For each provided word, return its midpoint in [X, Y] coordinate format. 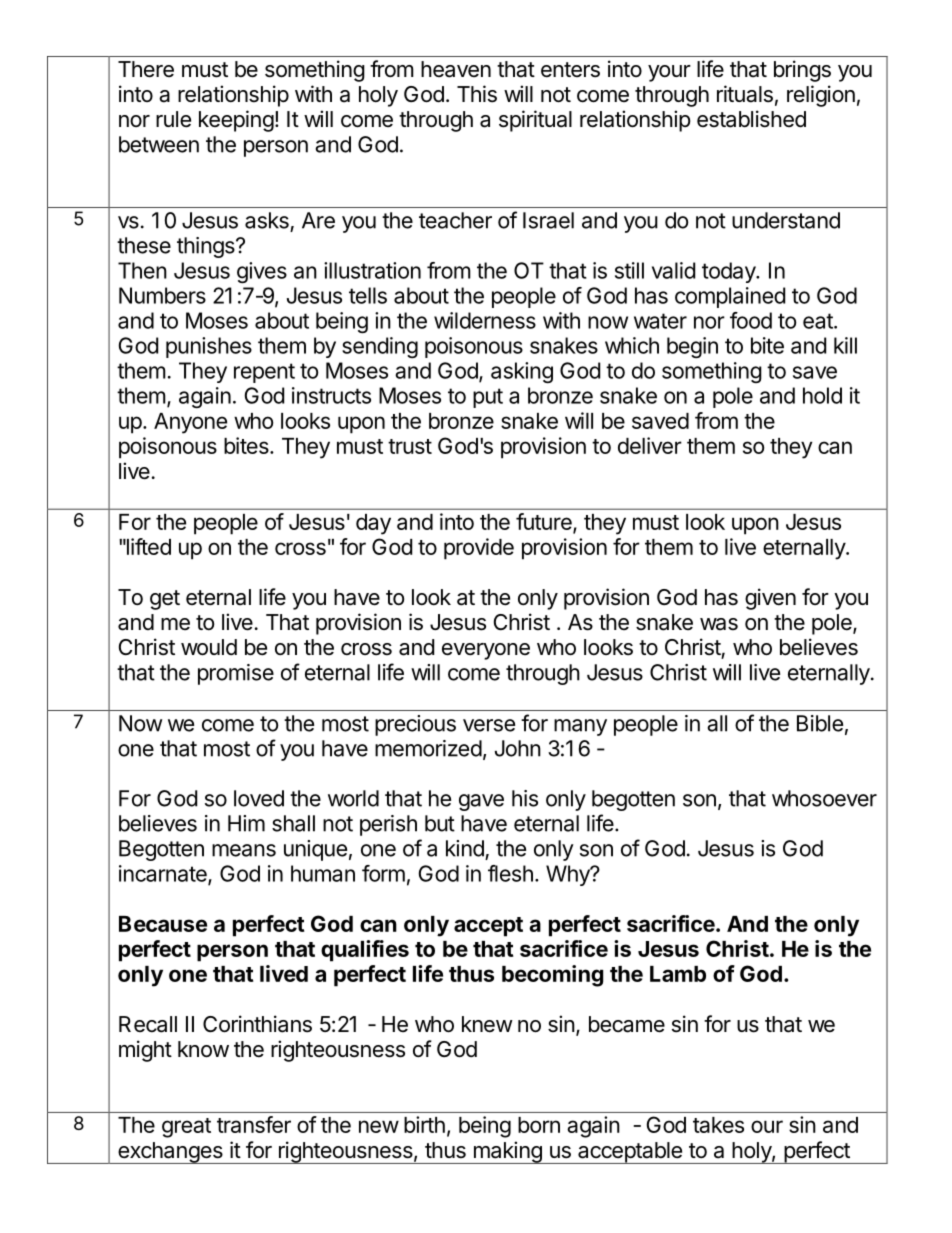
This [477, 94]
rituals [745, 94]
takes [718, 1125]
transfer [254, 1124]
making [507, 1152]
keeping [236, 121]
